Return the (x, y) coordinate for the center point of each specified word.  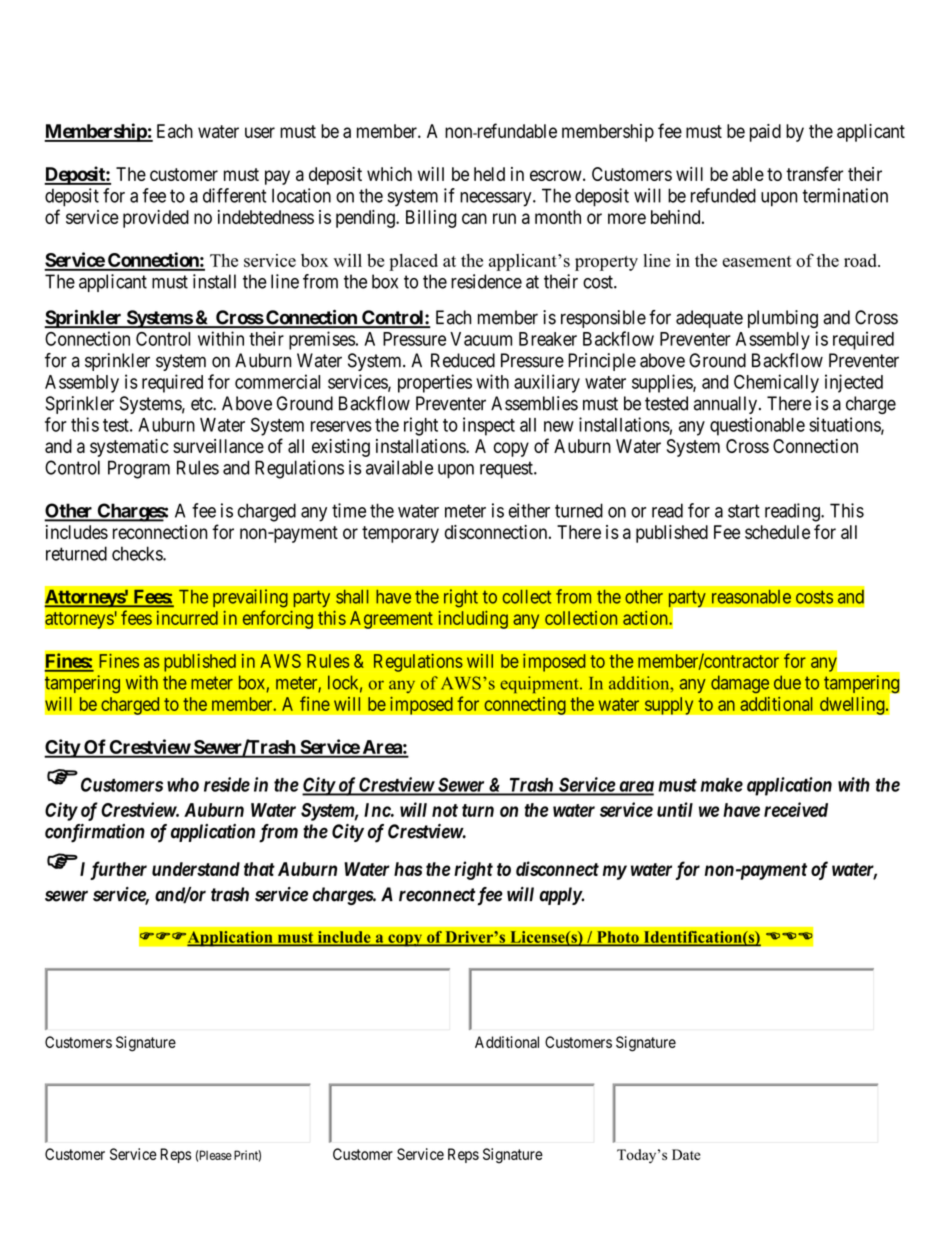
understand (196, 869)
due (787, 682)
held (489, 174)
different (235, 195)
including (473, 619)
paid (765, 133)
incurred (187, 618)
